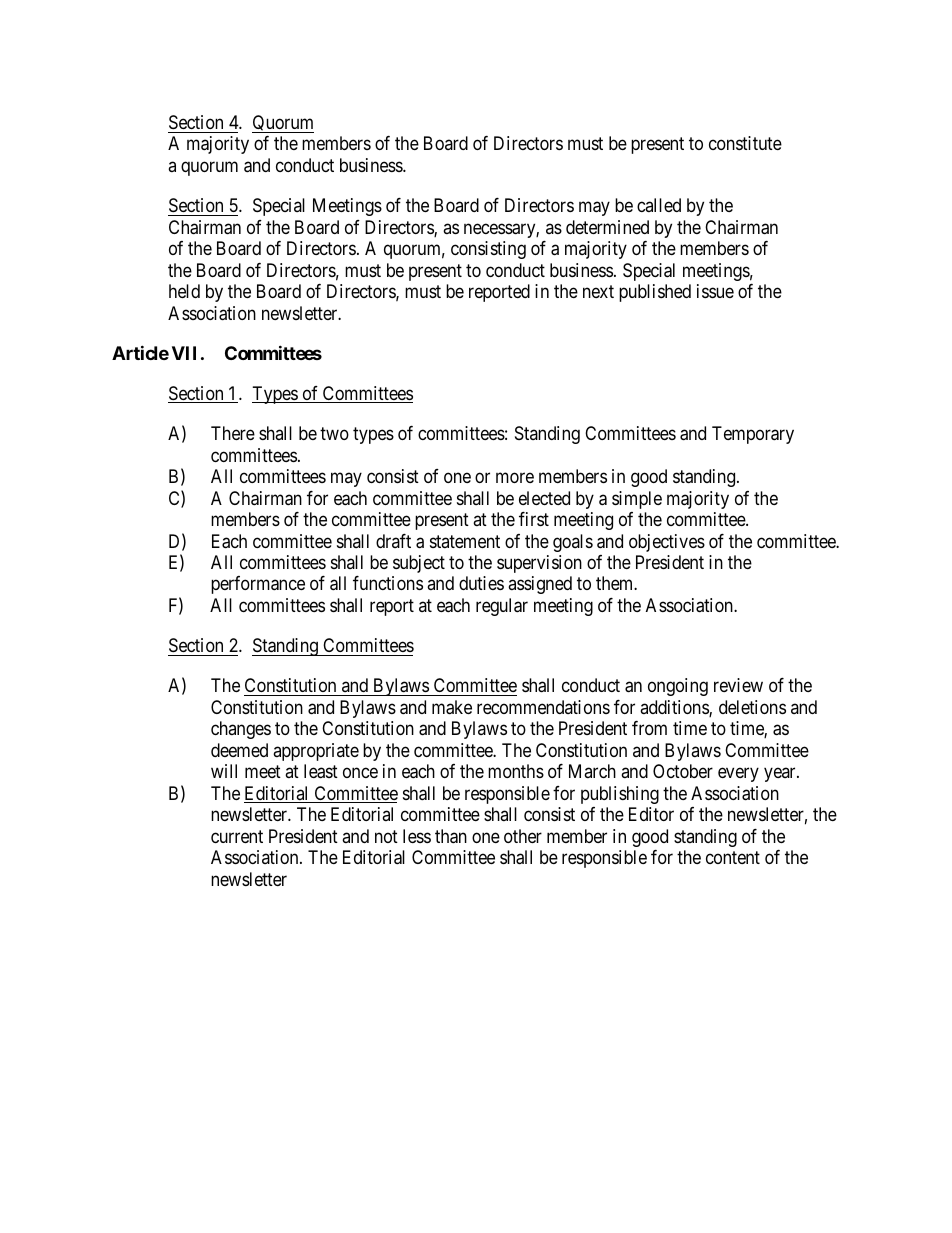  I want to click on There, so click(233, 433).
